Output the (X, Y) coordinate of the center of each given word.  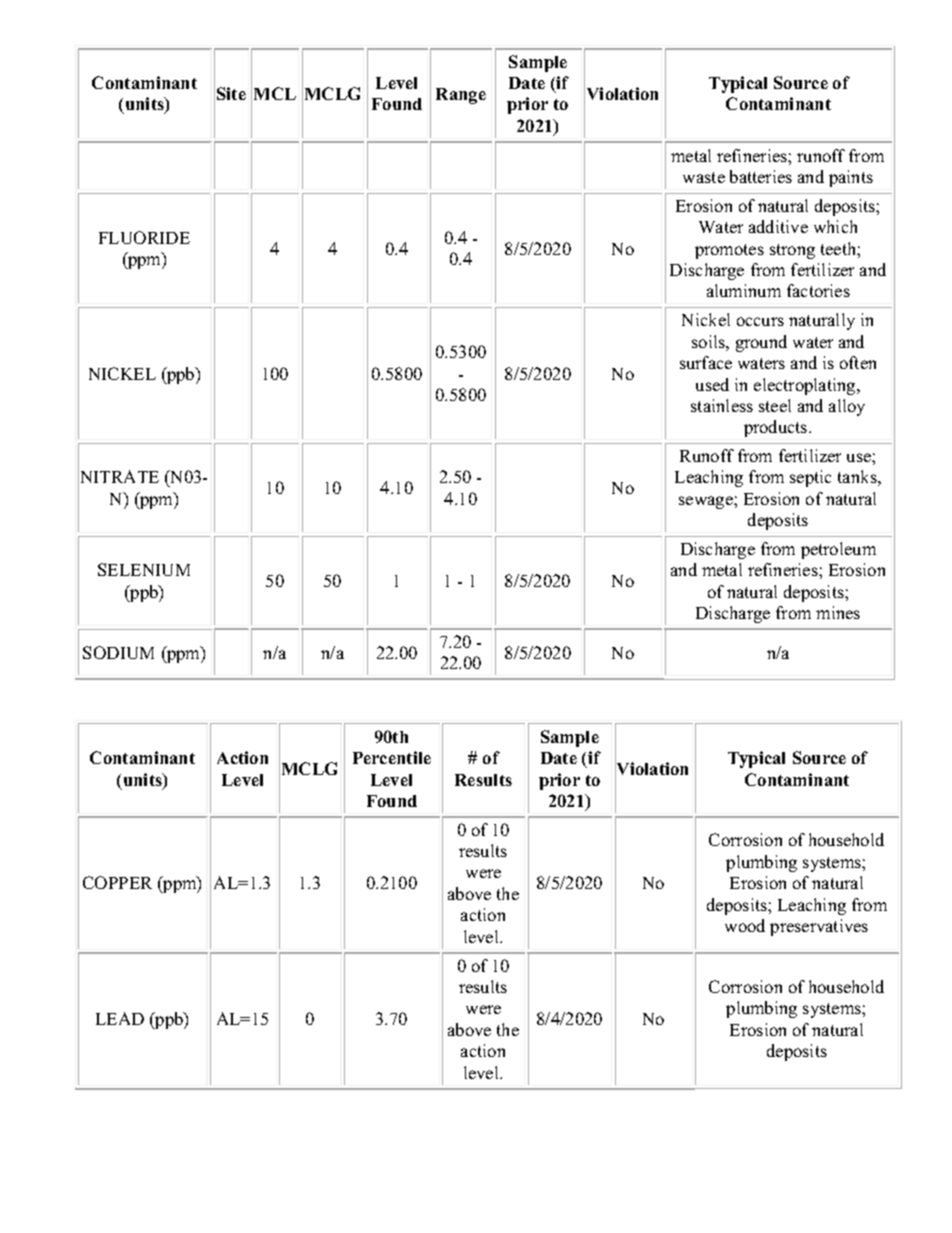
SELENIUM (144, 569)
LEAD (120, 1018)
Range (461, 96)
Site (231, 93)
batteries (761, 176)
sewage (707, 502)
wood (745, 925)
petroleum (838, 550)
